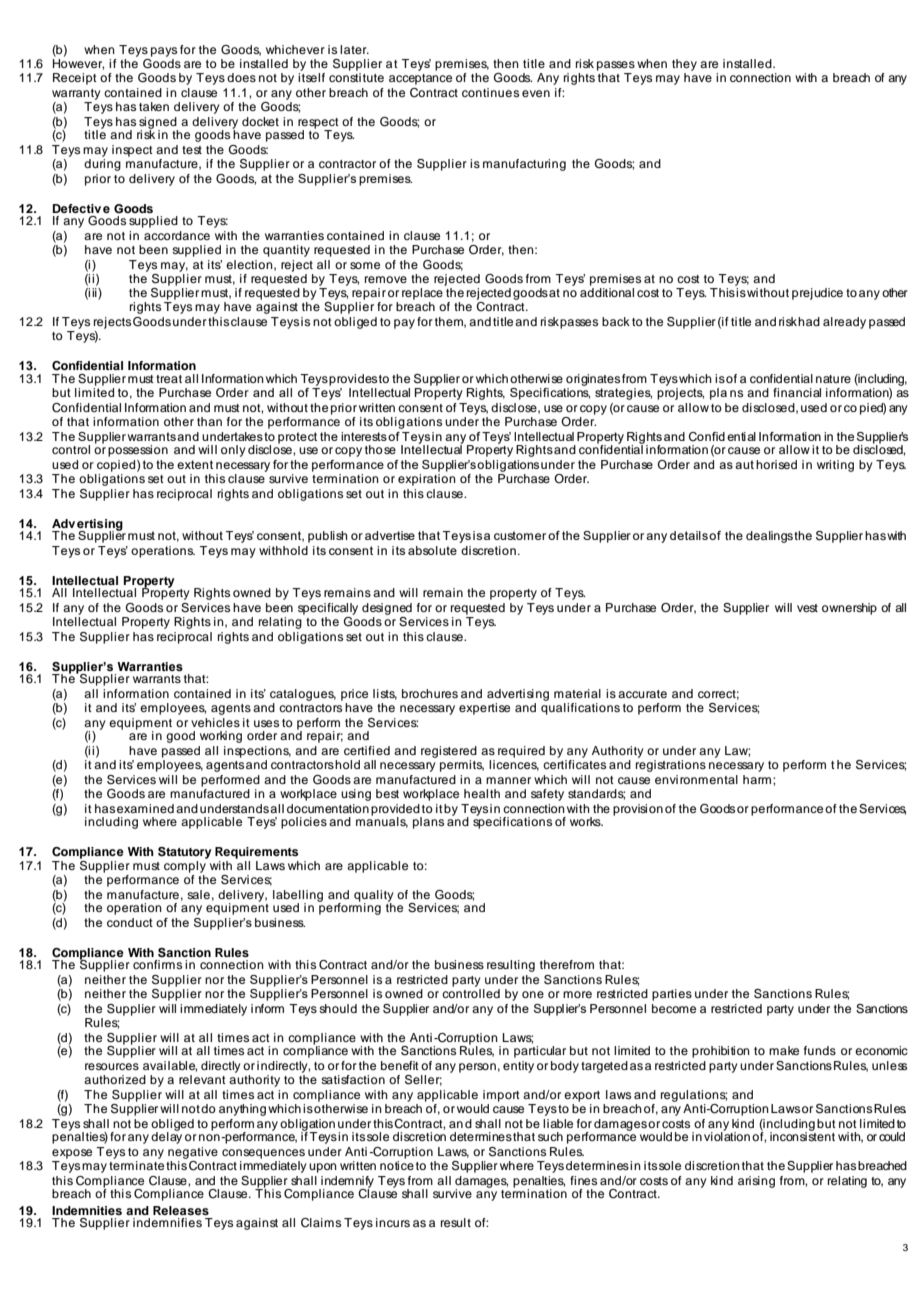  What do you see at coordinates (154, 106) in the image?
I see `taken` at bounding box center [154, 106].
